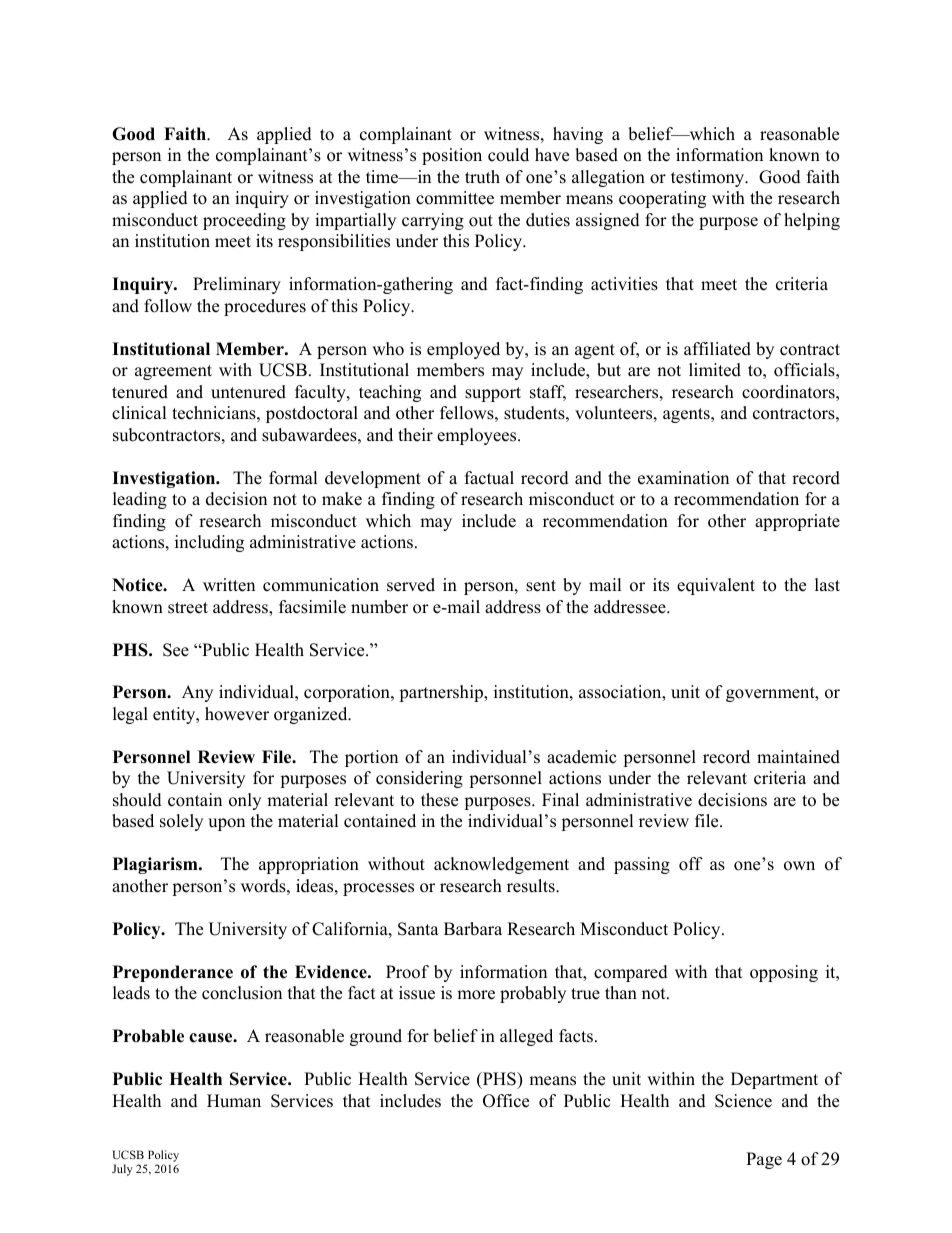 Image resolution: width=952 pixels, height=1233 pixels. Describe the element at coordinates (140, 500) in the screenshot. I see `leading` at that location.
